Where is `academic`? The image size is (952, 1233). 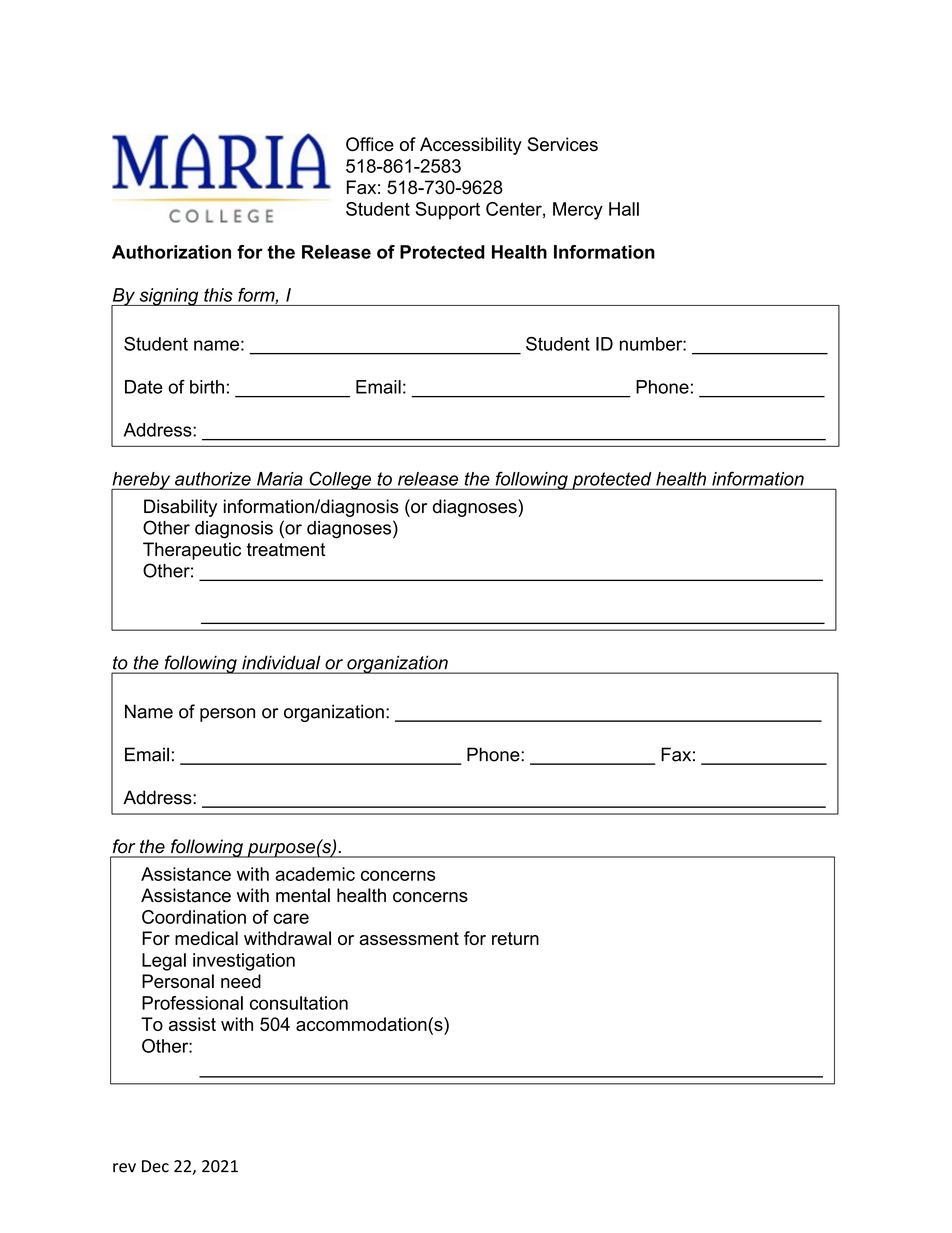 academic is located at coordinates (315, 874).
